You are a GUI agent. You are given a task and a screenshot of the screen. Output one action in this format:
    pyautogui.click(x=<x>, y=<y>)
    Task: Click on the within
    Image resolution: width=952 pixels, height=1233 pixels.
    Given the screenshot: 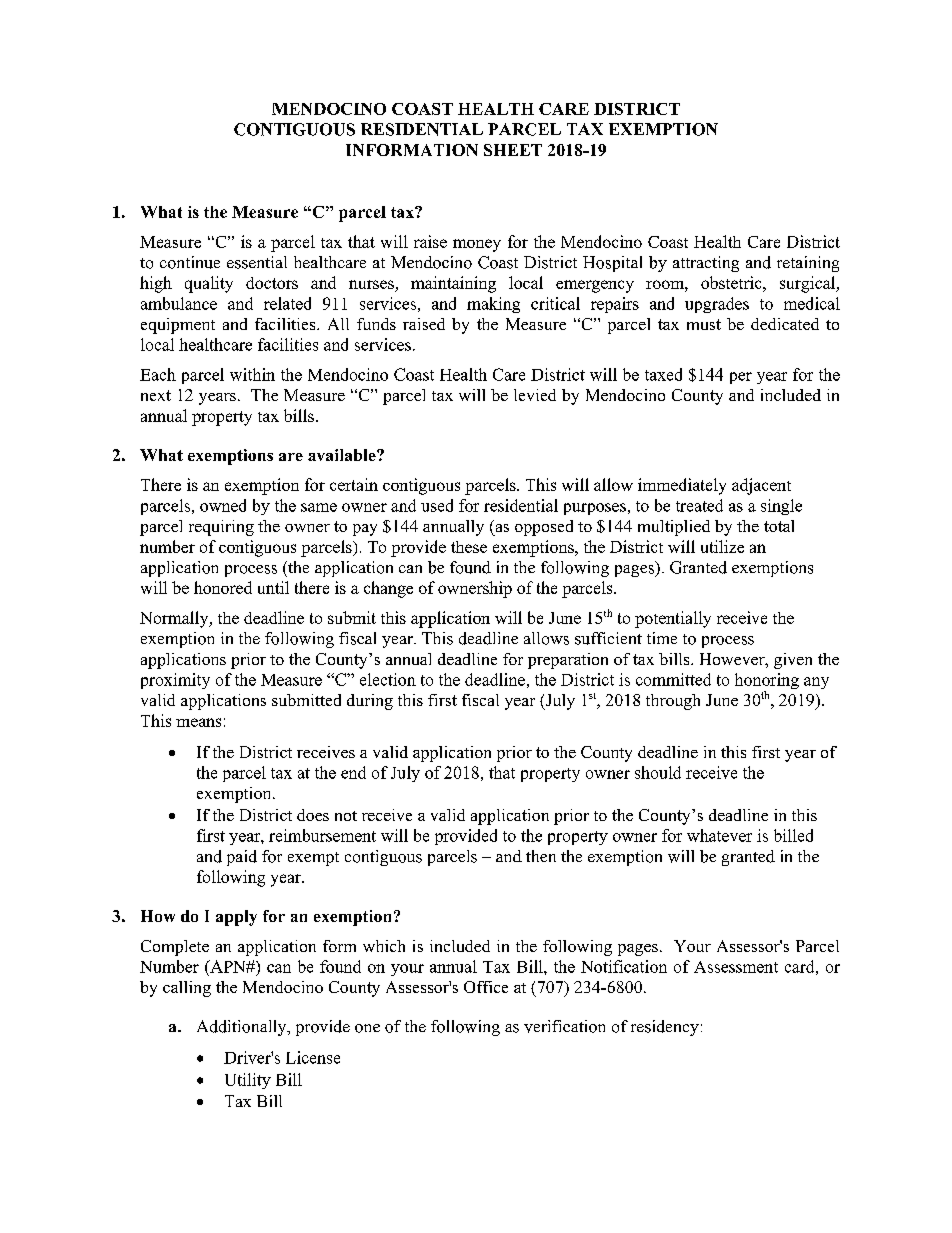 What is the action you would take?
    pyautogui.click(x=252, y=374)
